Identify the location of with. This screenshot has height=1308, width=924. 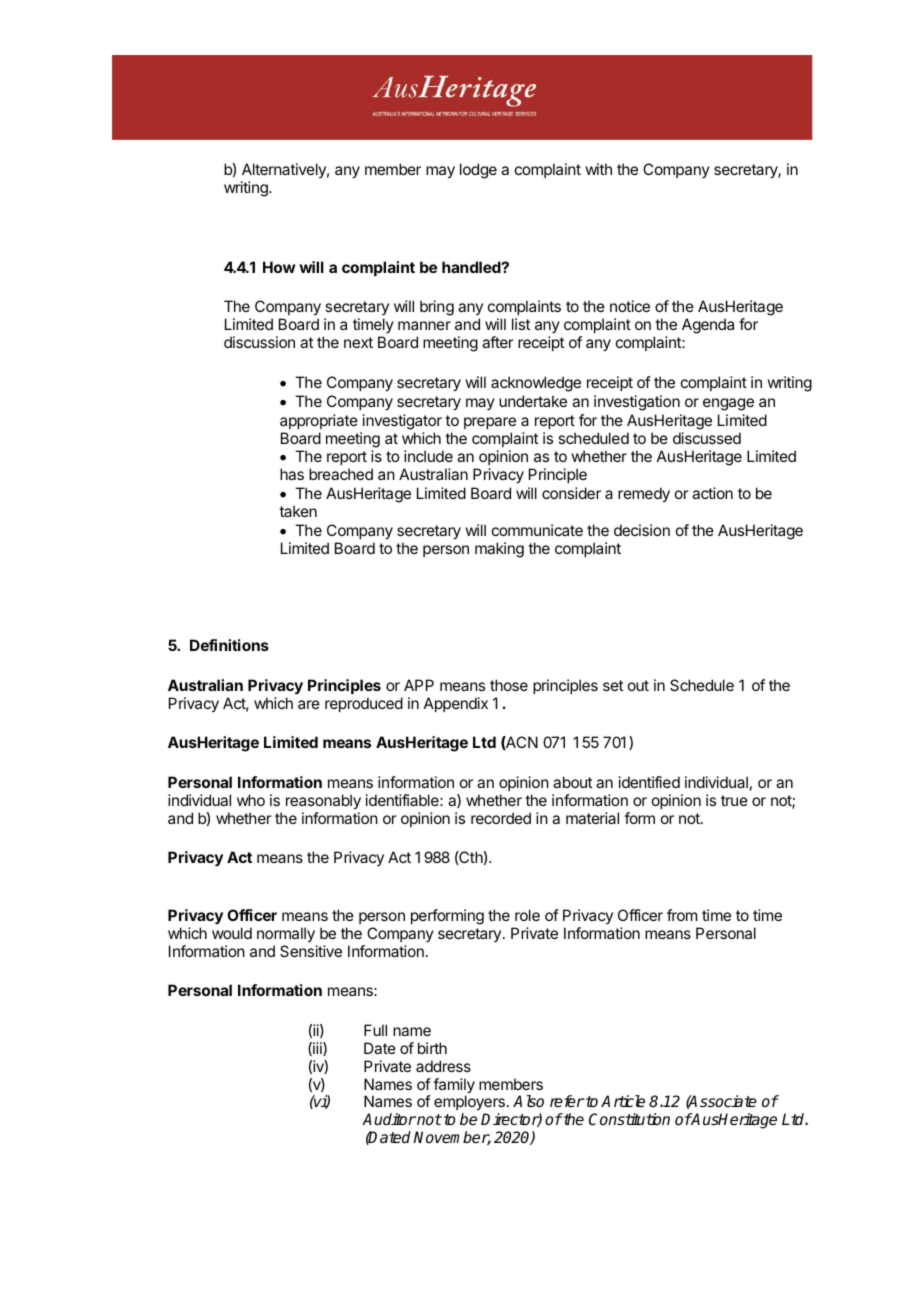
(598, 169).
